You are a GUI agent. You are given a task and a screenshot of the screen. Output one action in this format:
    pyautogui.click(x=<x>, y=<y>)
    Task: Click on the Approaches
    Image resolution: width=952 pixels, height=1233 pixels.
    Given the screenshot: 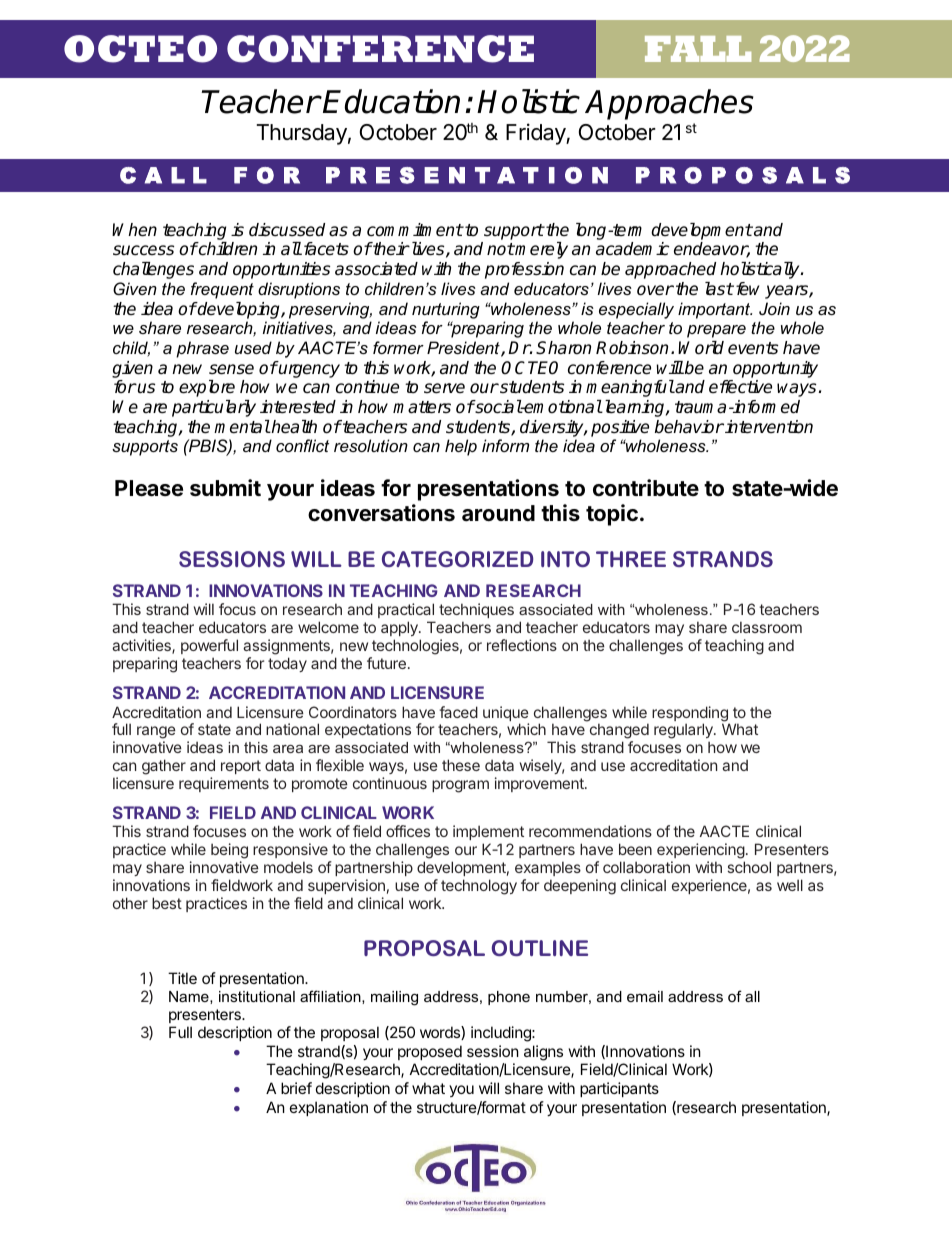 What is the action you would take?
    pyautogui.click(x=669, y=104)
